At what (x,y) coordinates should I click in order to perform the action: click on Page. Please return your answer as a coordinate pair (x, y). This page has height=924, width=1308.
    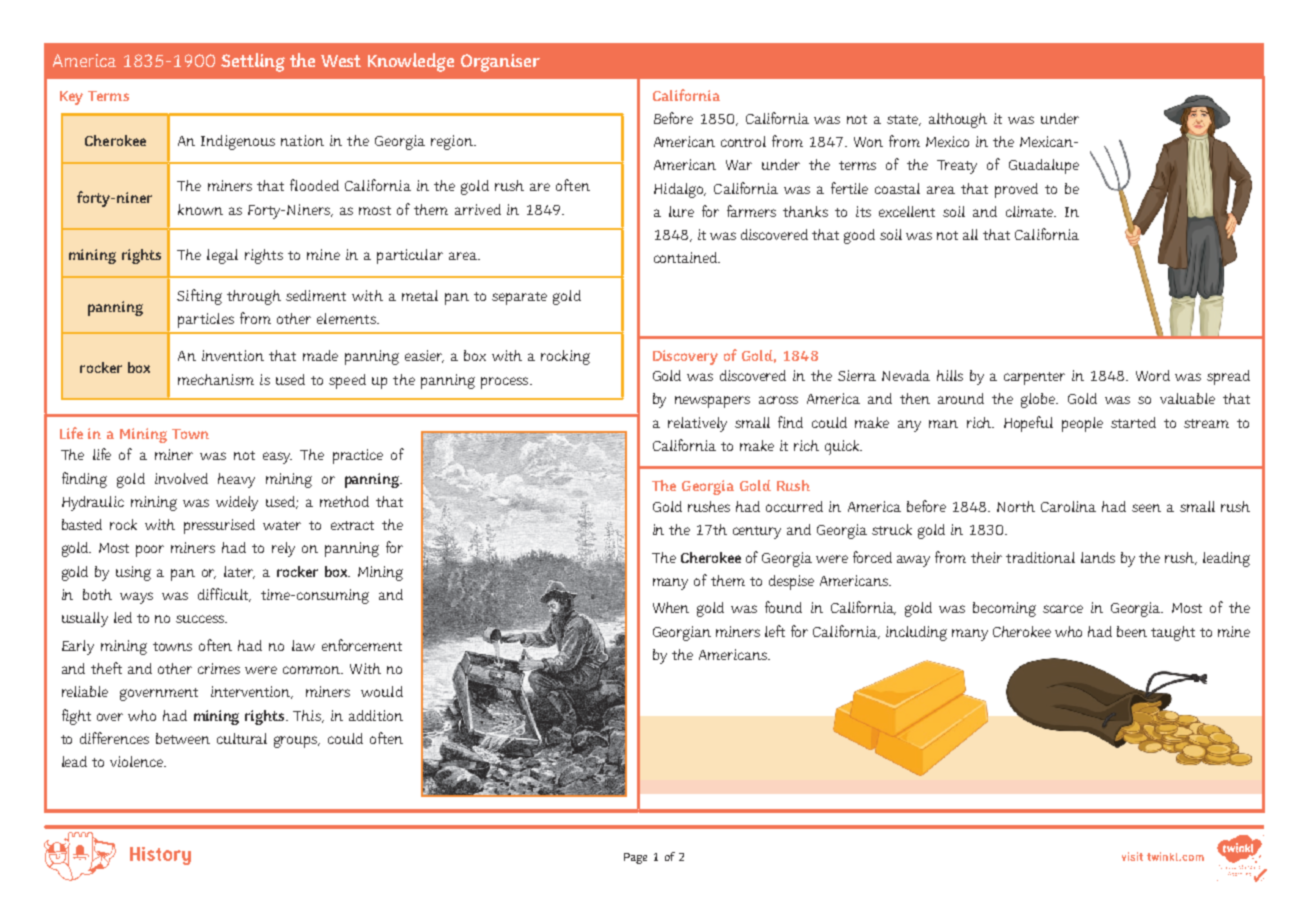
    Looking at the image, I should click on (635, 858).
